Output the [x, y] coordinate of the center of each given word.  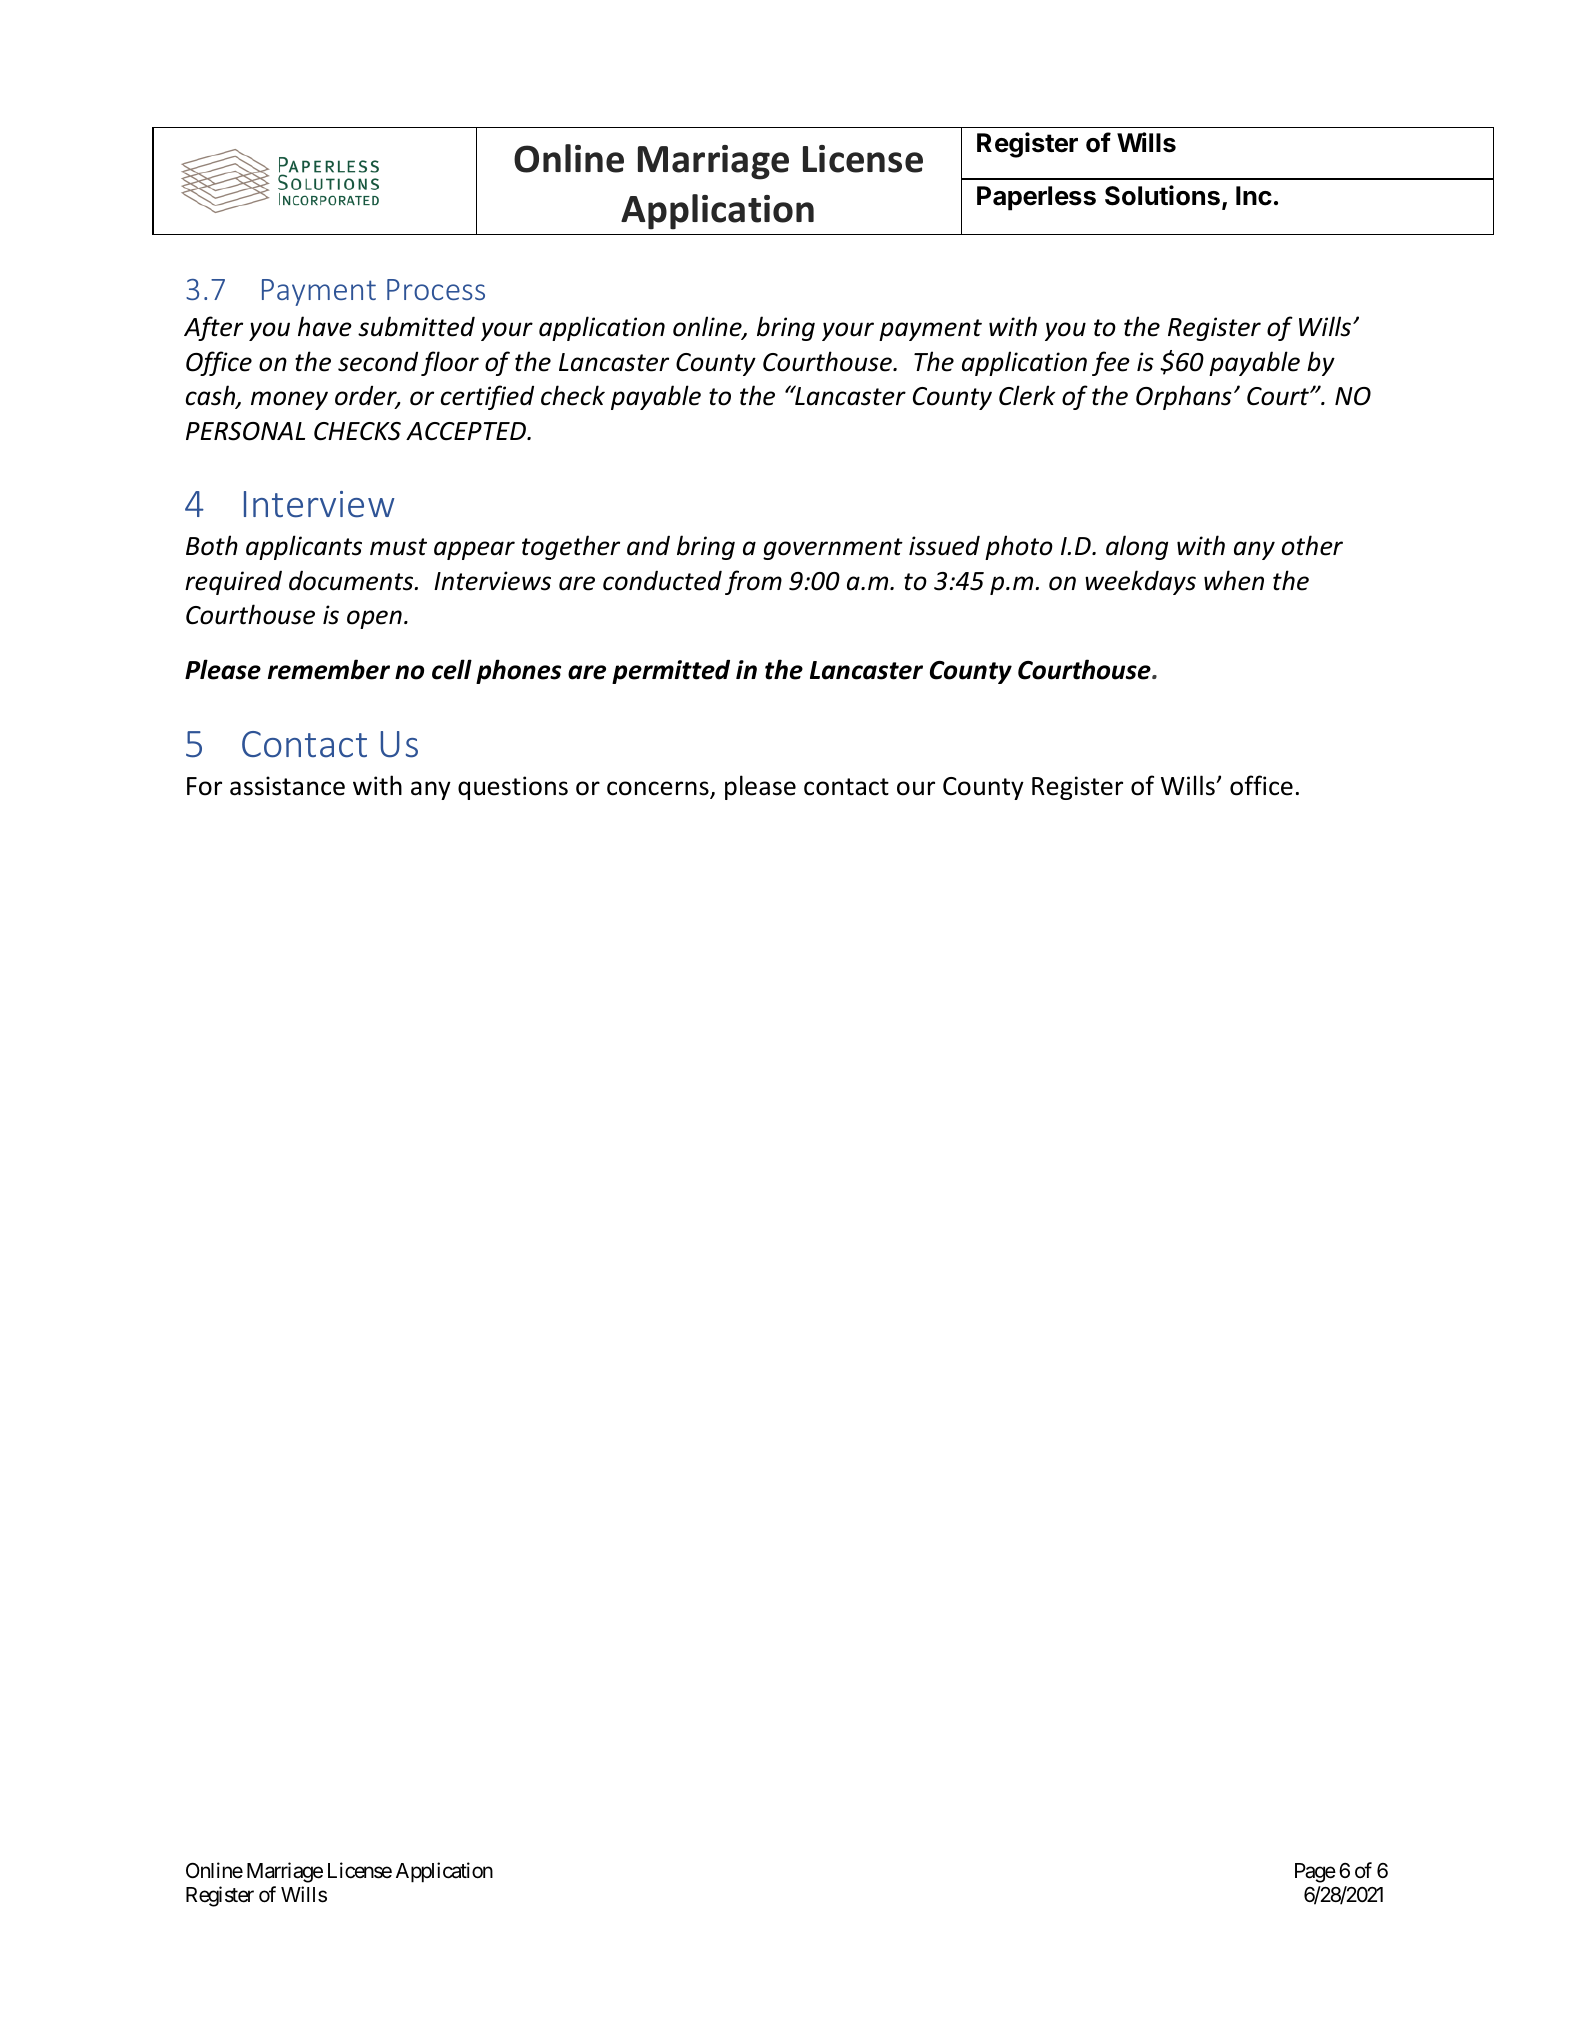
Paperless [1036, 198]
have [325, 326]
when [1234, 580]
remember [329, 669]
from [753, 582]
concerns [659, 789]
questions [513, 788]
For [204, 786]
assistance [287, 786]
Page [1315, 1873]
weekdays [1140, 582]
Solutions [1162, 195]
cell [452, 669]
